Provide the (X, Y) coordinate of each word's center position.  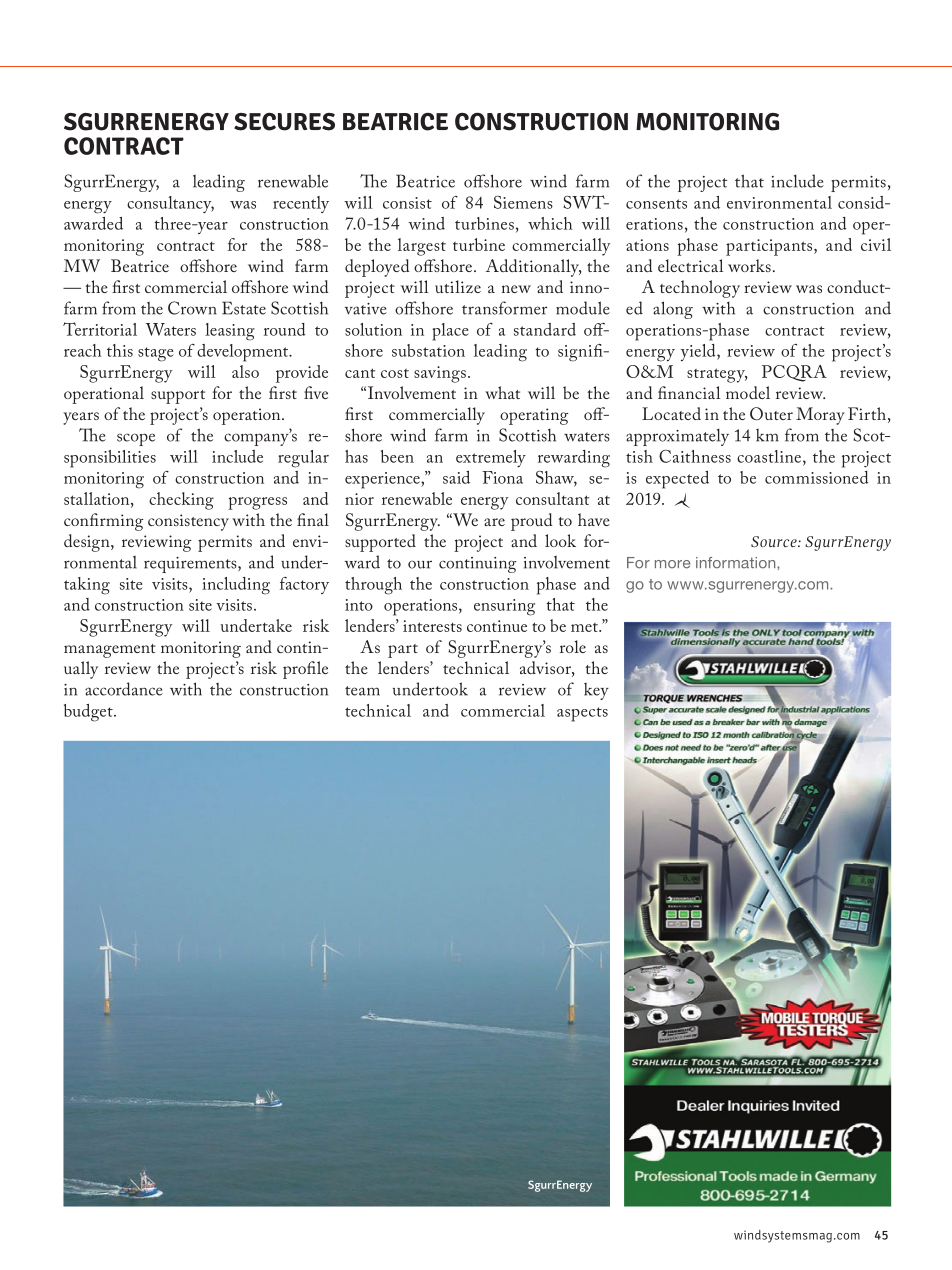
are (494, 522)
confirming (104, 522)
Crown (192, 308)
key (596, 691)
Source (775, 541)
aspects (582, 714)
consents (656, 204)
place (450, 332)
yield (699, 352)
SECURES (284, 121)
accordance (124, 689)
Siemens (523, 202)
